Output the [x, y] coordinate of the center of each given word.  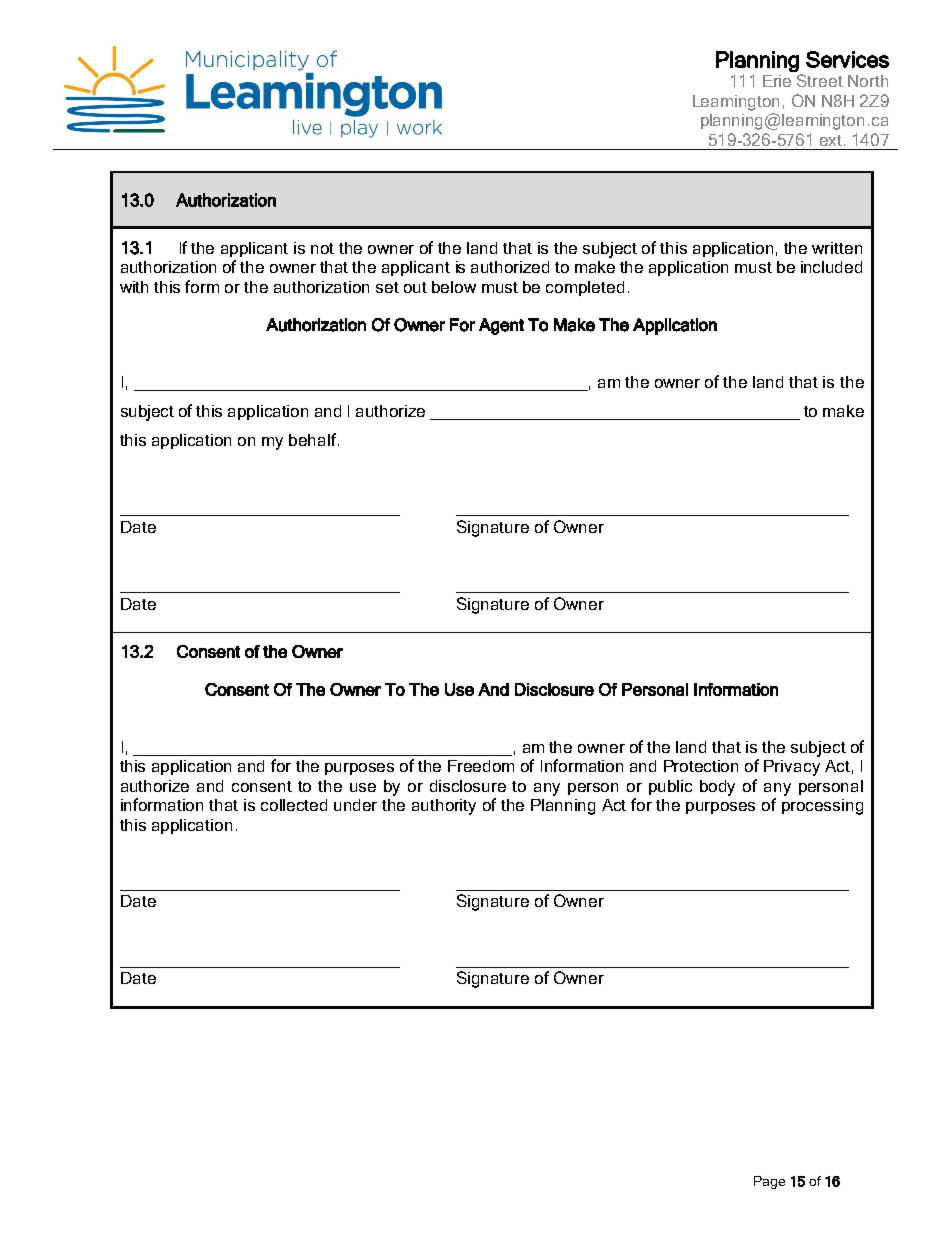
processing [822, 807]
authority [444, 807]
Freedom [481, 766]
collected [294, 805]
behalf [314, 439]
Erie [777, 81]
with [134, 287]
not [322, 248]
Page [769, 1182]
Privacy [792, 768]
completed [585, 288]
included [831, 267]
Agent [501, 326]
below [454, 287]
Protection [701, 766]
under [355, 805]
